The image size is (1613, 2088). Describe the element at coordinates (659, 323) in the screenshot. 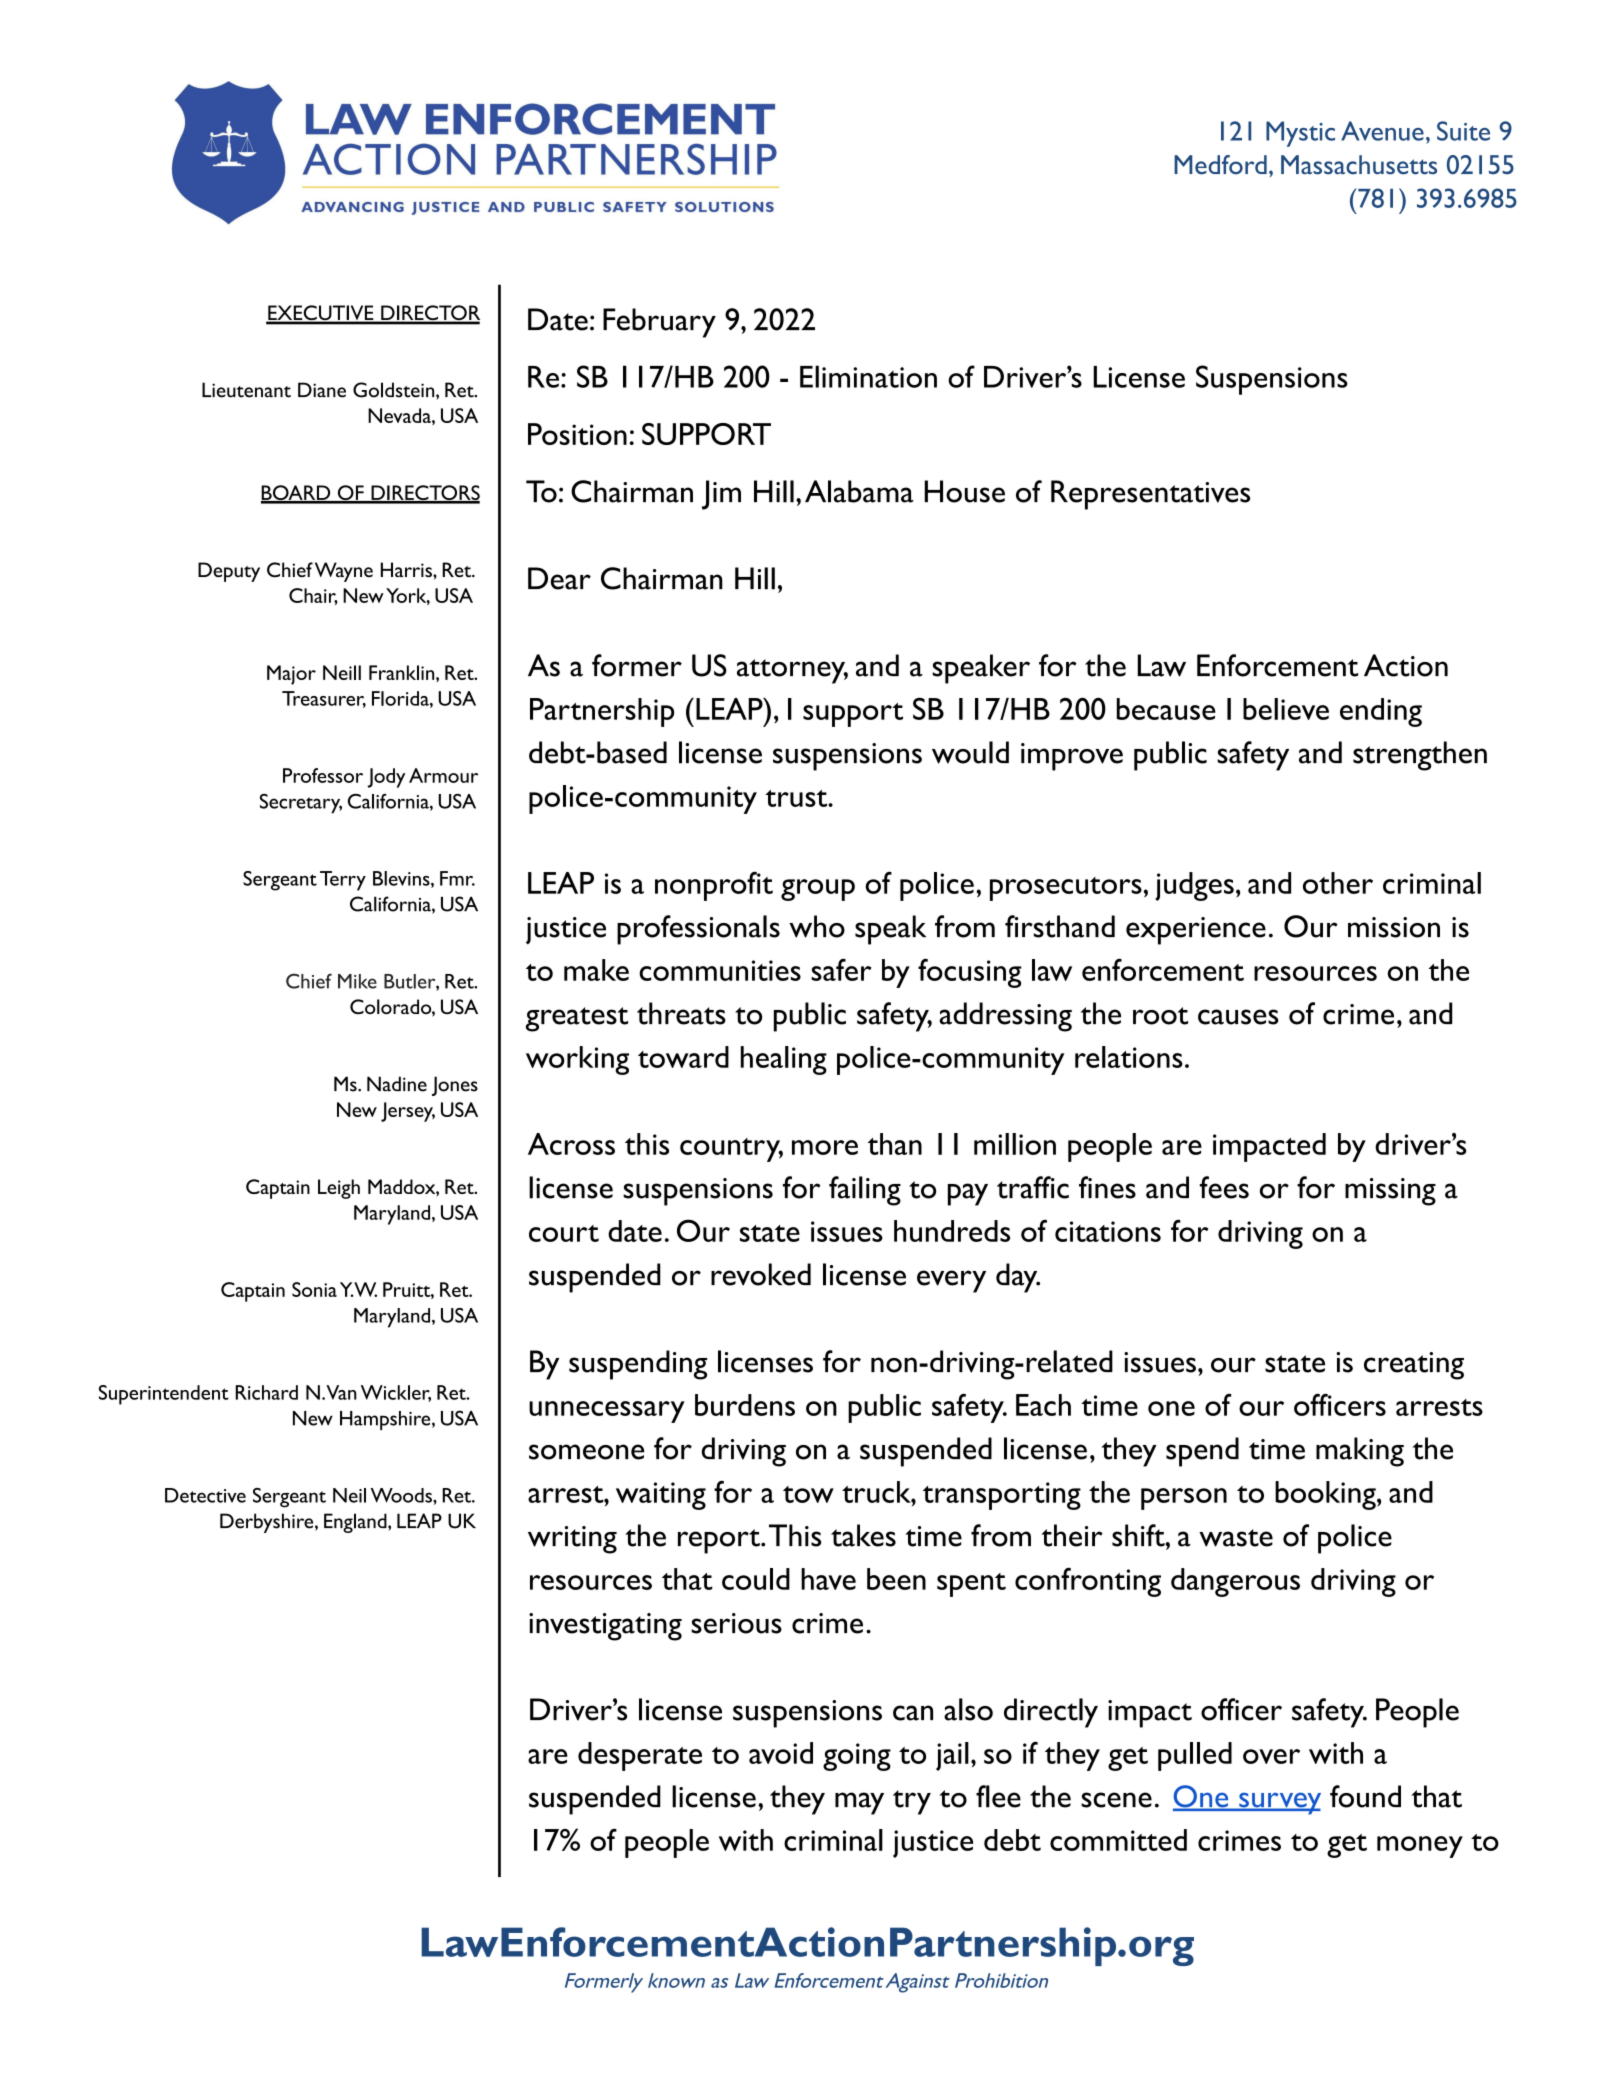

I see `February` at that location.
